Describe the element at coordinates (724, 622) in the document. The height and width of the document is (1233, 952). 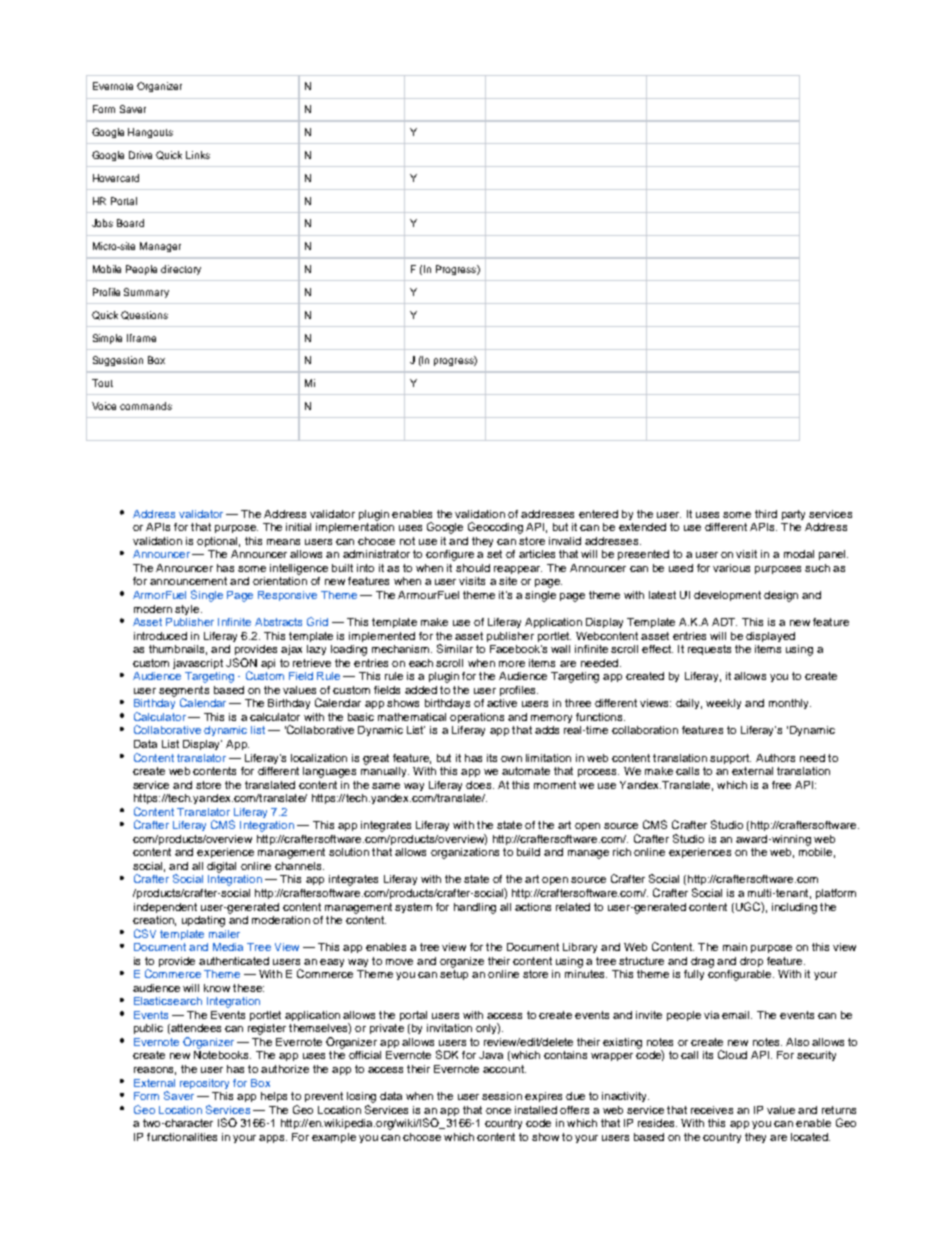
I see `ADT` at that location.
